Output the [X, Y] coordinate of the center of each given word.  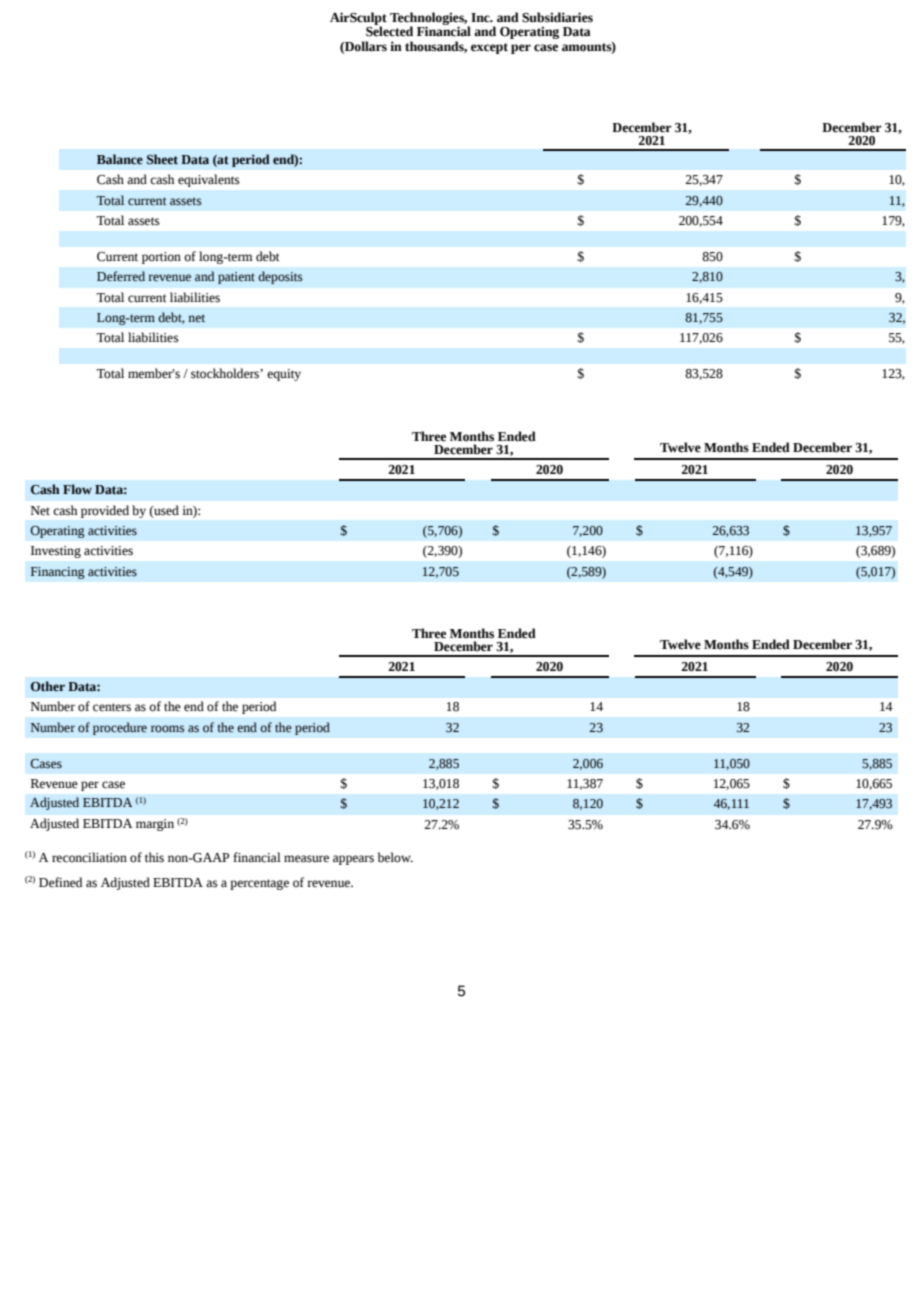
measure [306, 859]
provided [105, 511]
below [395, 857]
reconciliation [89, 857]
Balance [120, 159]
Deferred [121, 276]
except [489, 48]
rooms [168, 729]
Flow [77, 489]
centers [112, 707]
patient [236, 278]
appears [353, 860]
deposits [280, 277]
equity [284, 375]
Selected [389, 30]
